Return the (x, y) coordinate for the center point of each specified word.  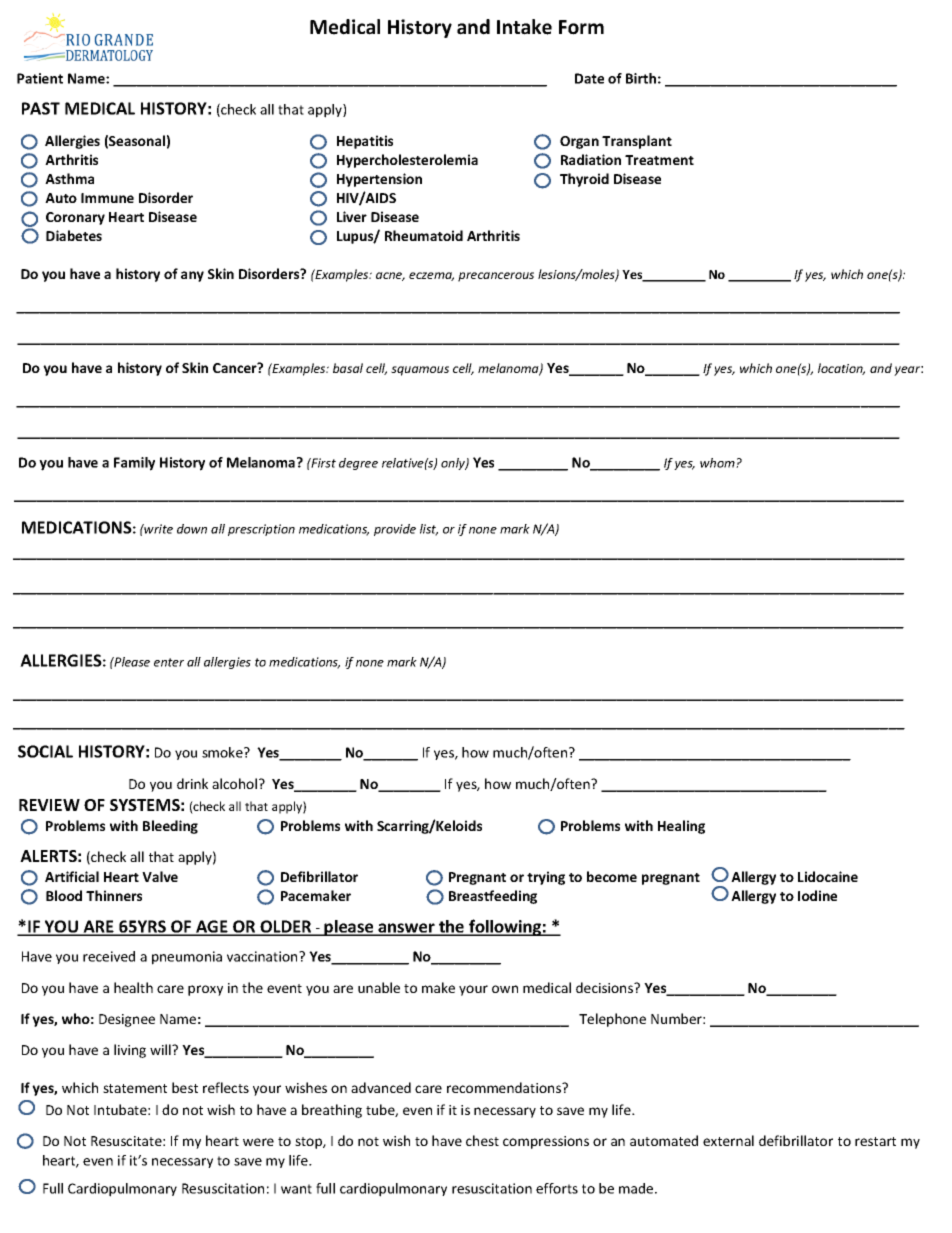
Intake (524, 27)
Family (134, 464)
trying (546, 878)
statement (135, 1088)
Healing (681, 827)
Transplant (637, 142)
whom (718, 463)
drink (192, 783)
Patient (40, 78)
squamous (420, 371)
